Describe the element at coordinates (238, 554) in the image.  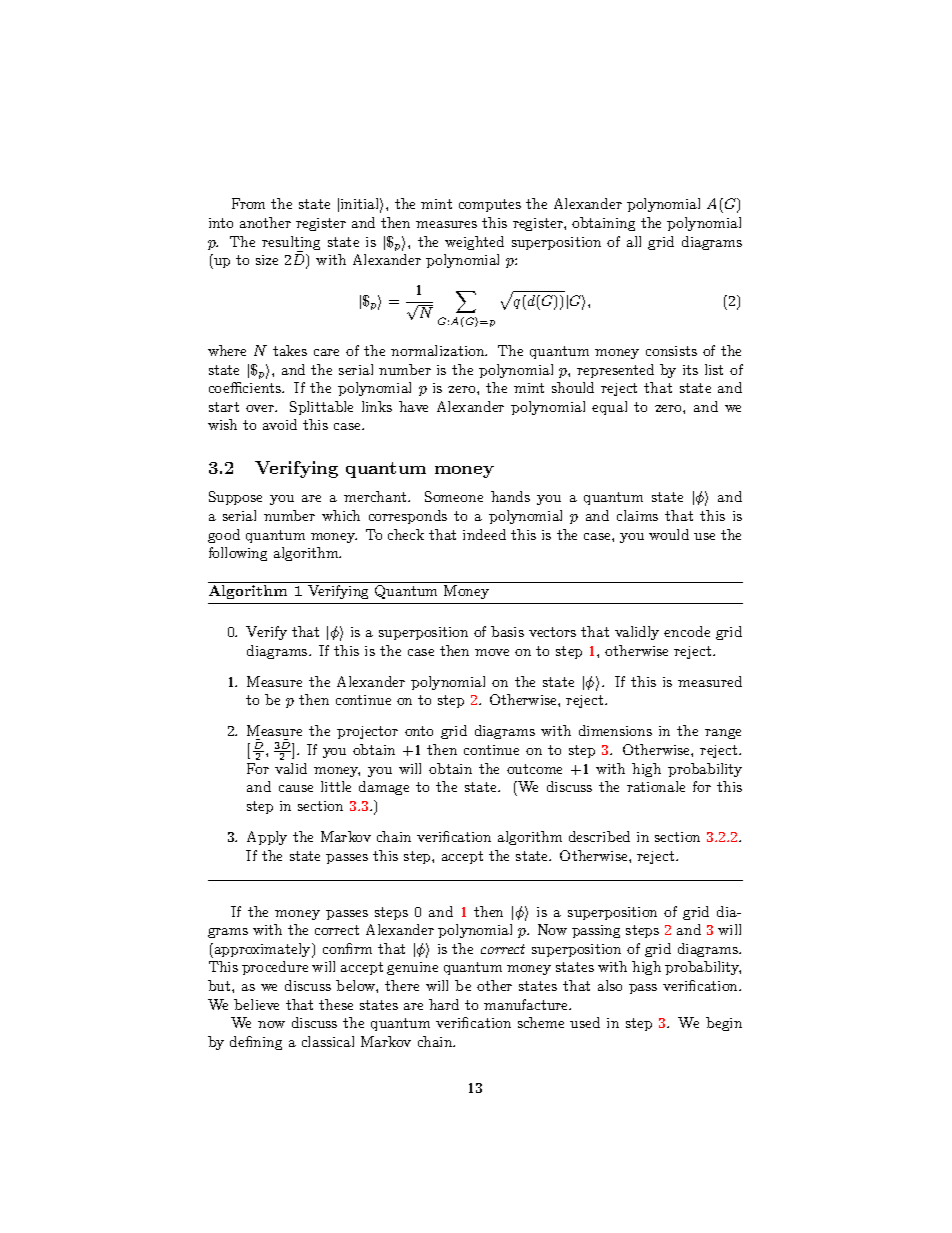
I see `following` at that location.
